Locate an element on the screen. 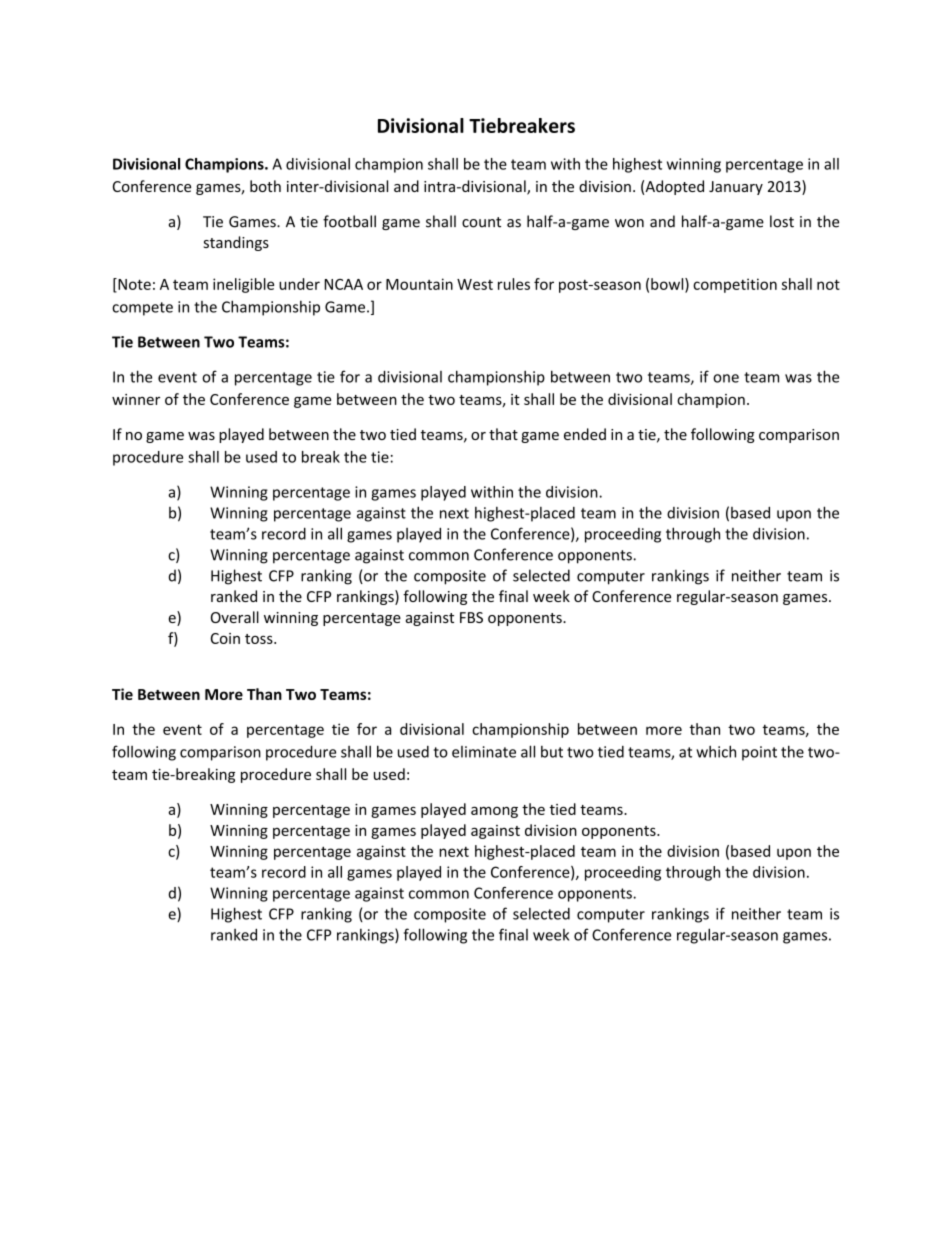  which is located at coordinates (716, 751).
